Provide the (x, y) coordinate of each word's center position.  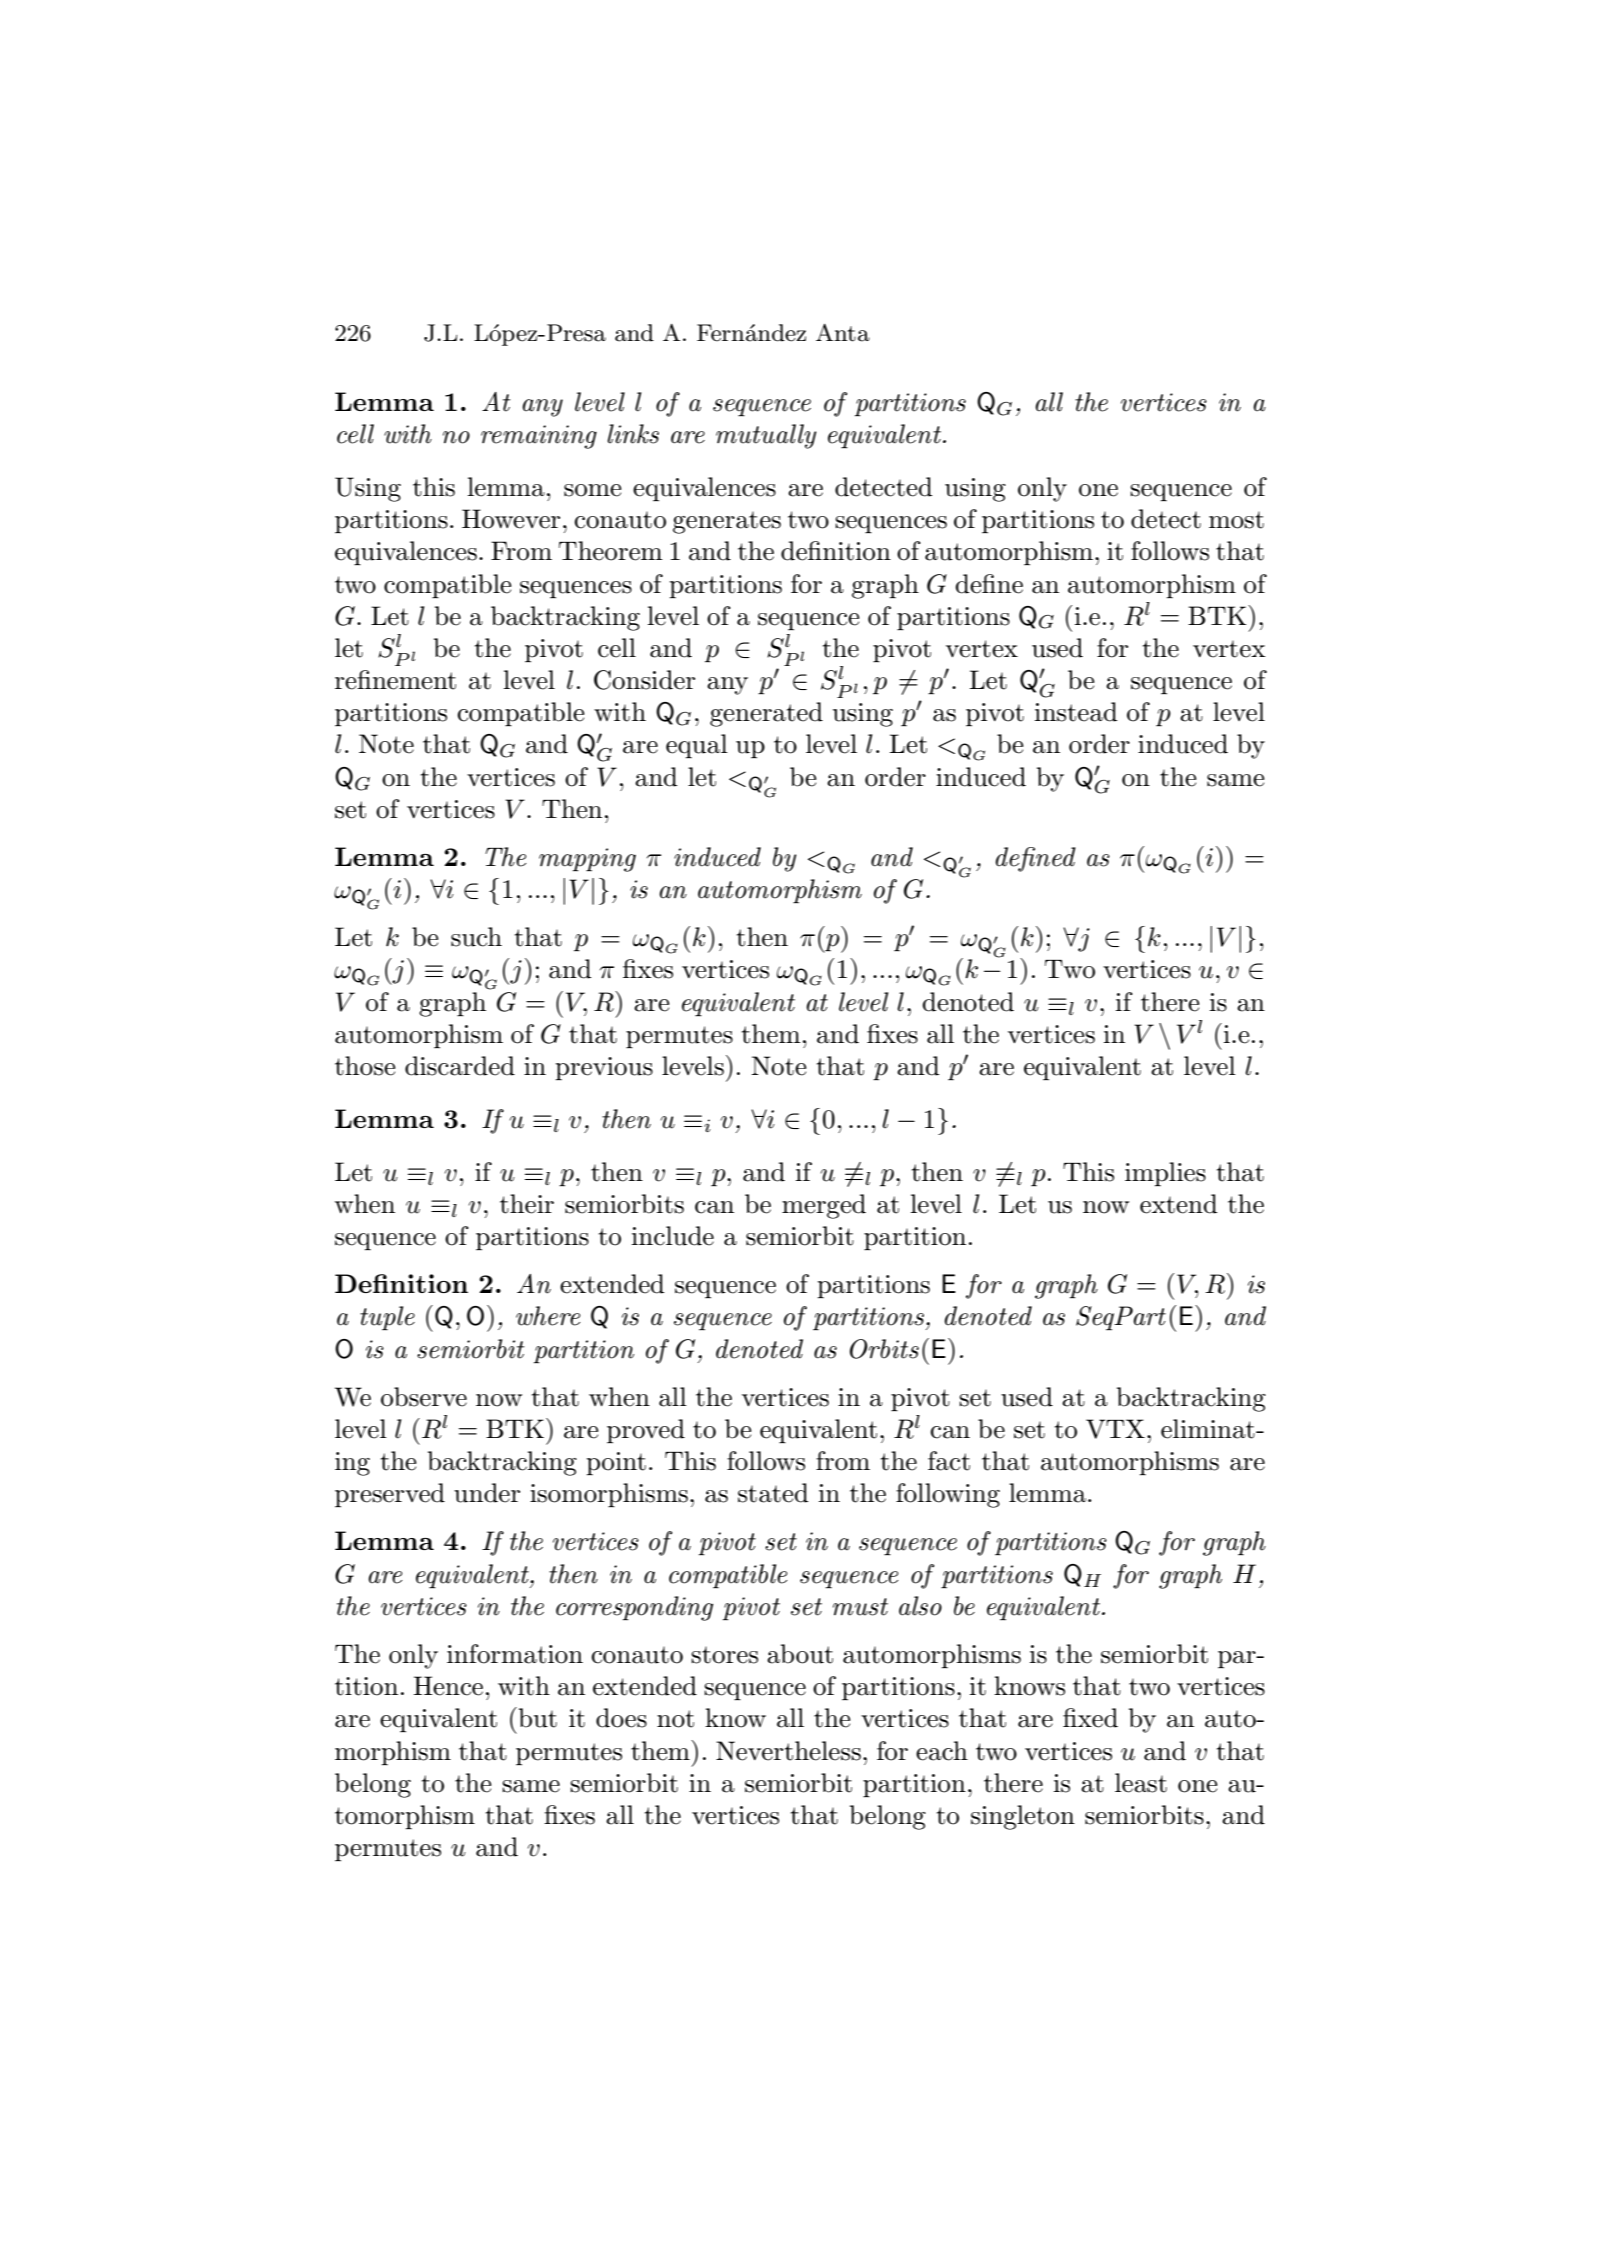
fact (949, 1461)
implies (1165, 1174)
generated (766, 714)
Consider (644, 680)
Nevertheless (788, 1751)
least (1141, 1783)
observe (424, 1397)
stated (773, 1493)
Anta (843, 333)
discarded (460, 1066)
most (1236, 520)
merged (824, 1206)
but (536, 1717)
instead (1076, 712)
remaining (539, 437)
